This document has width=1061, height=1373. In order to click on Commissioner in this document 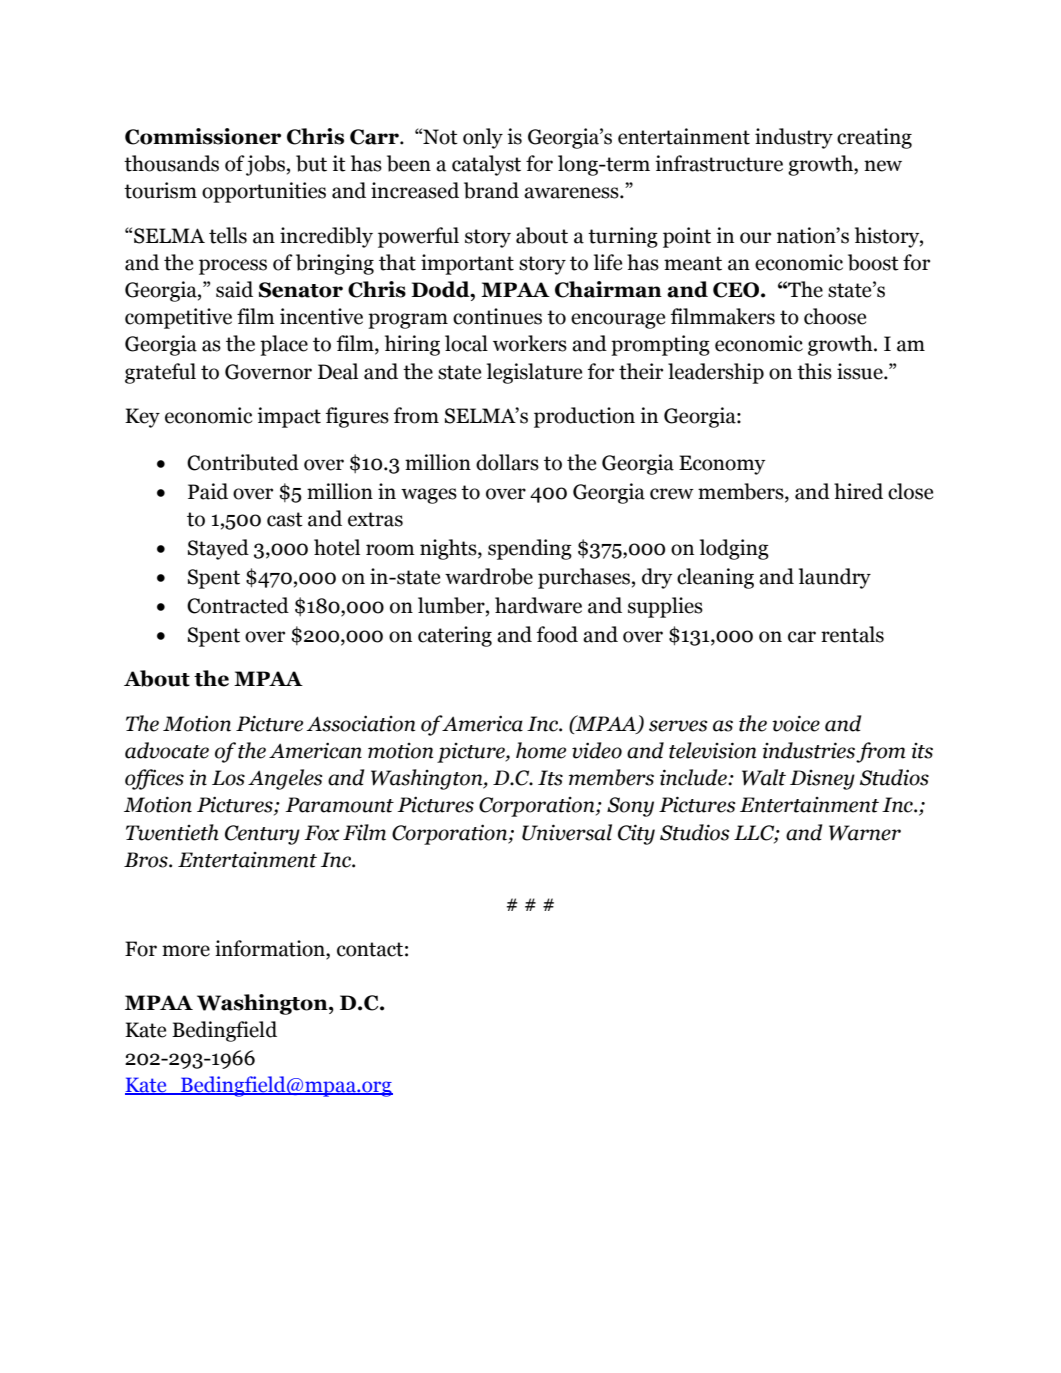, I will do `click(203, 136)`.
